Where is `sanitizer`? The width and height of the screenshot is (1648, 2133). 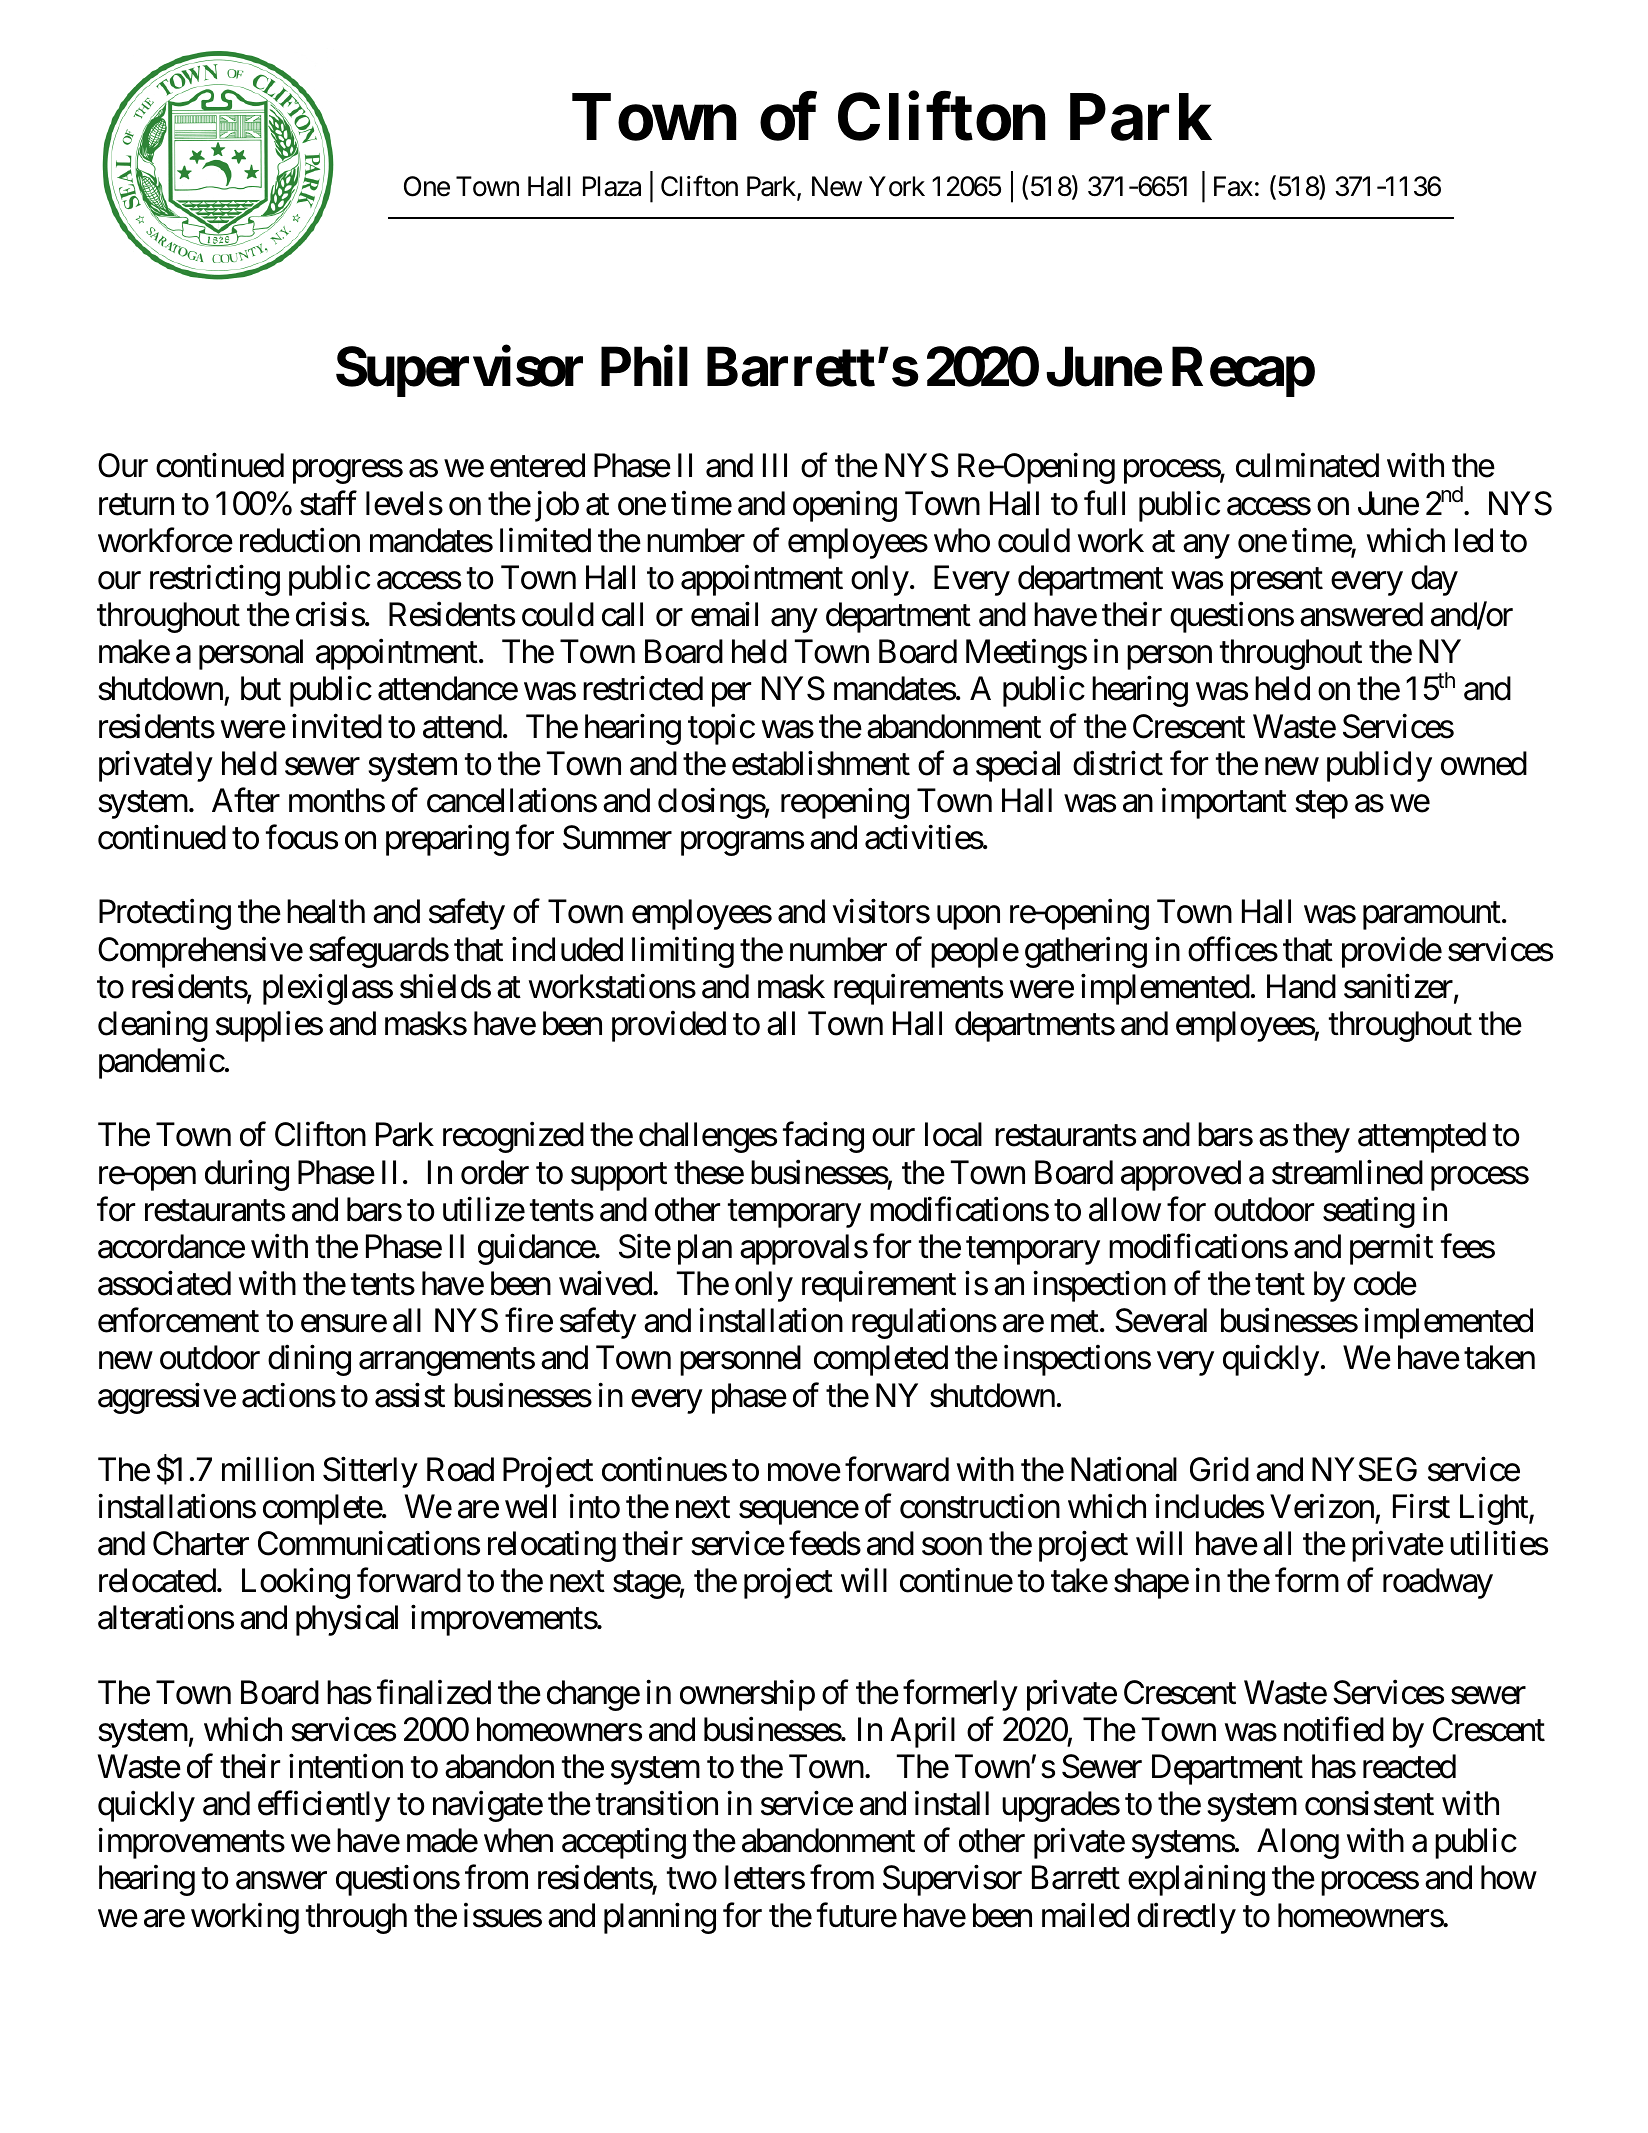 sanitizer is located at coordinates (1398, 986).
